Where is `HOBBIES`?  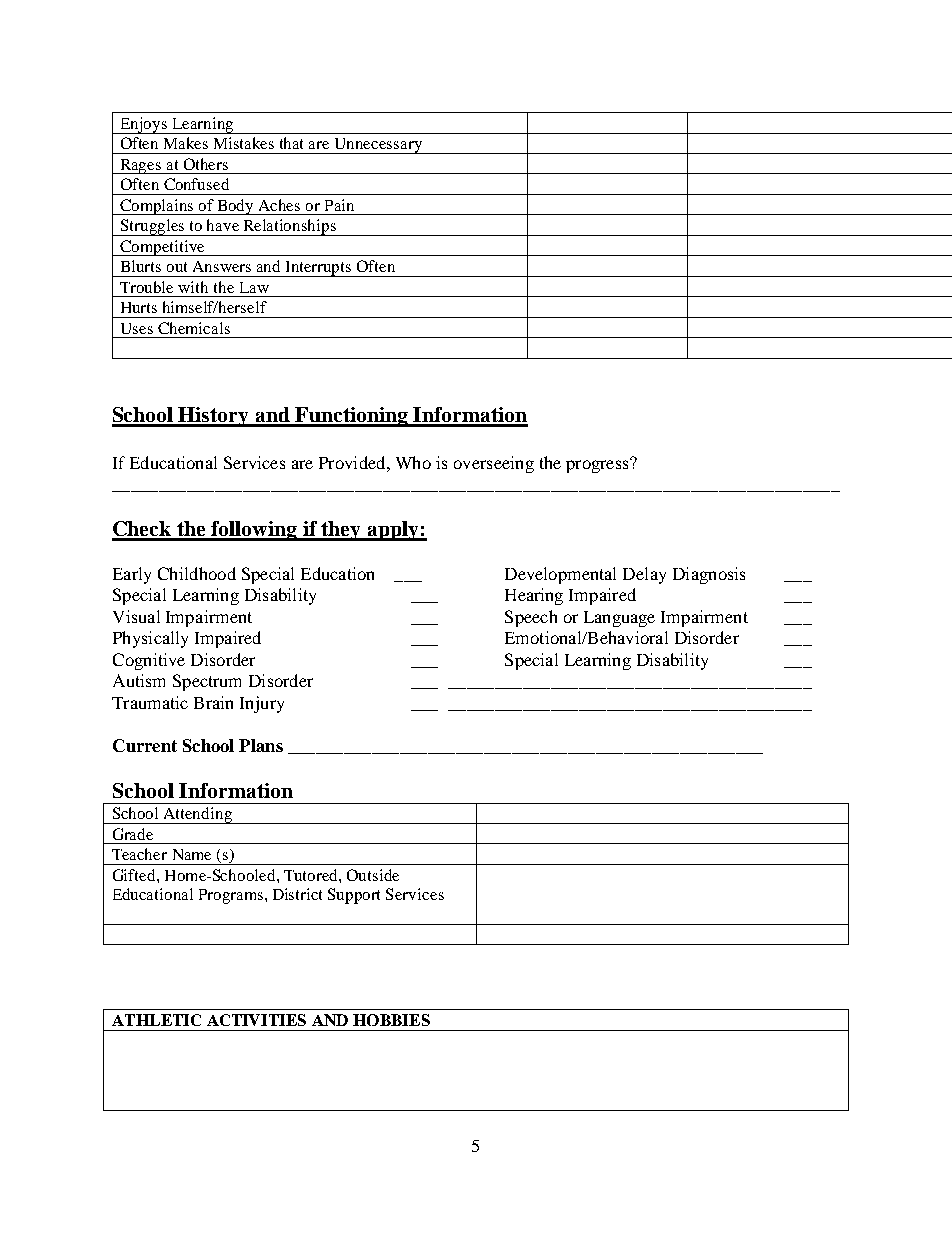 HOBBIES is located at coordinates (391, 1020).
